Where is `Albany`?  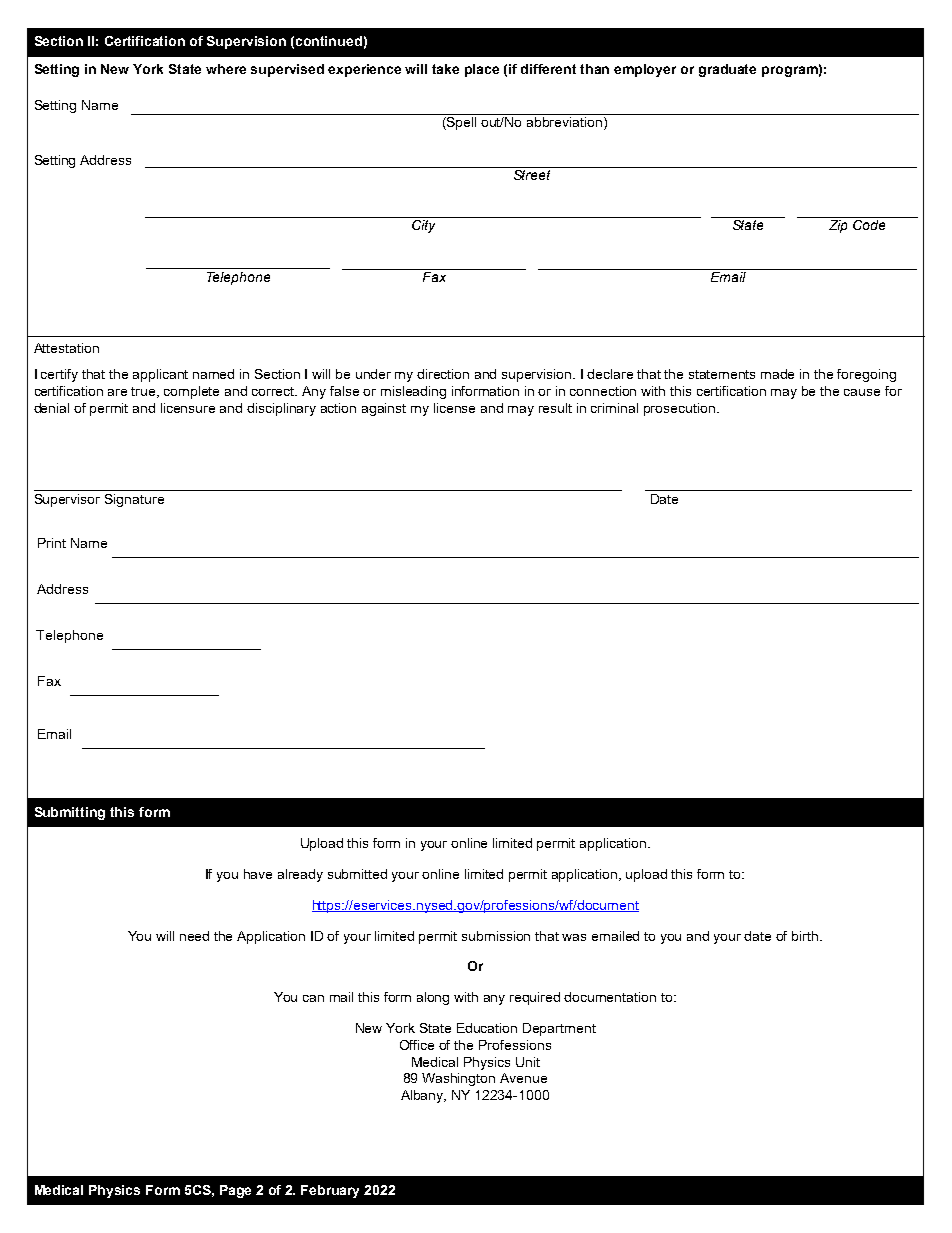 Albany is located at coordinates (423, 1096).
